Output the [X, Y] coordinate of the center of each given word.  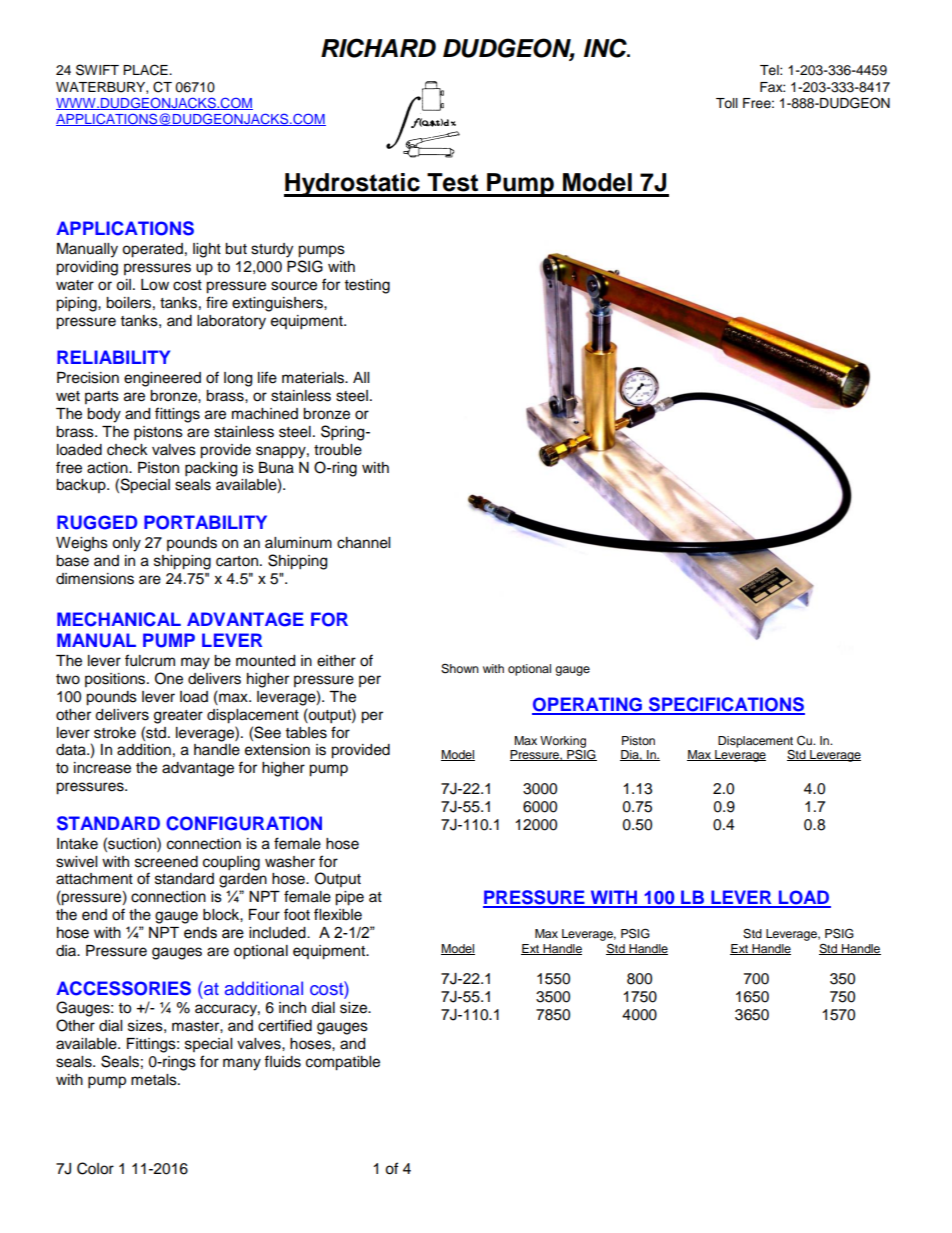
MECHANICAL [119, 619]
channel [363, 543]
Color [95, 1168]
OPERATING [588, 705]
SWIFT [97, 70]
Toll [727, 103]
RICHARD [378, 48]
